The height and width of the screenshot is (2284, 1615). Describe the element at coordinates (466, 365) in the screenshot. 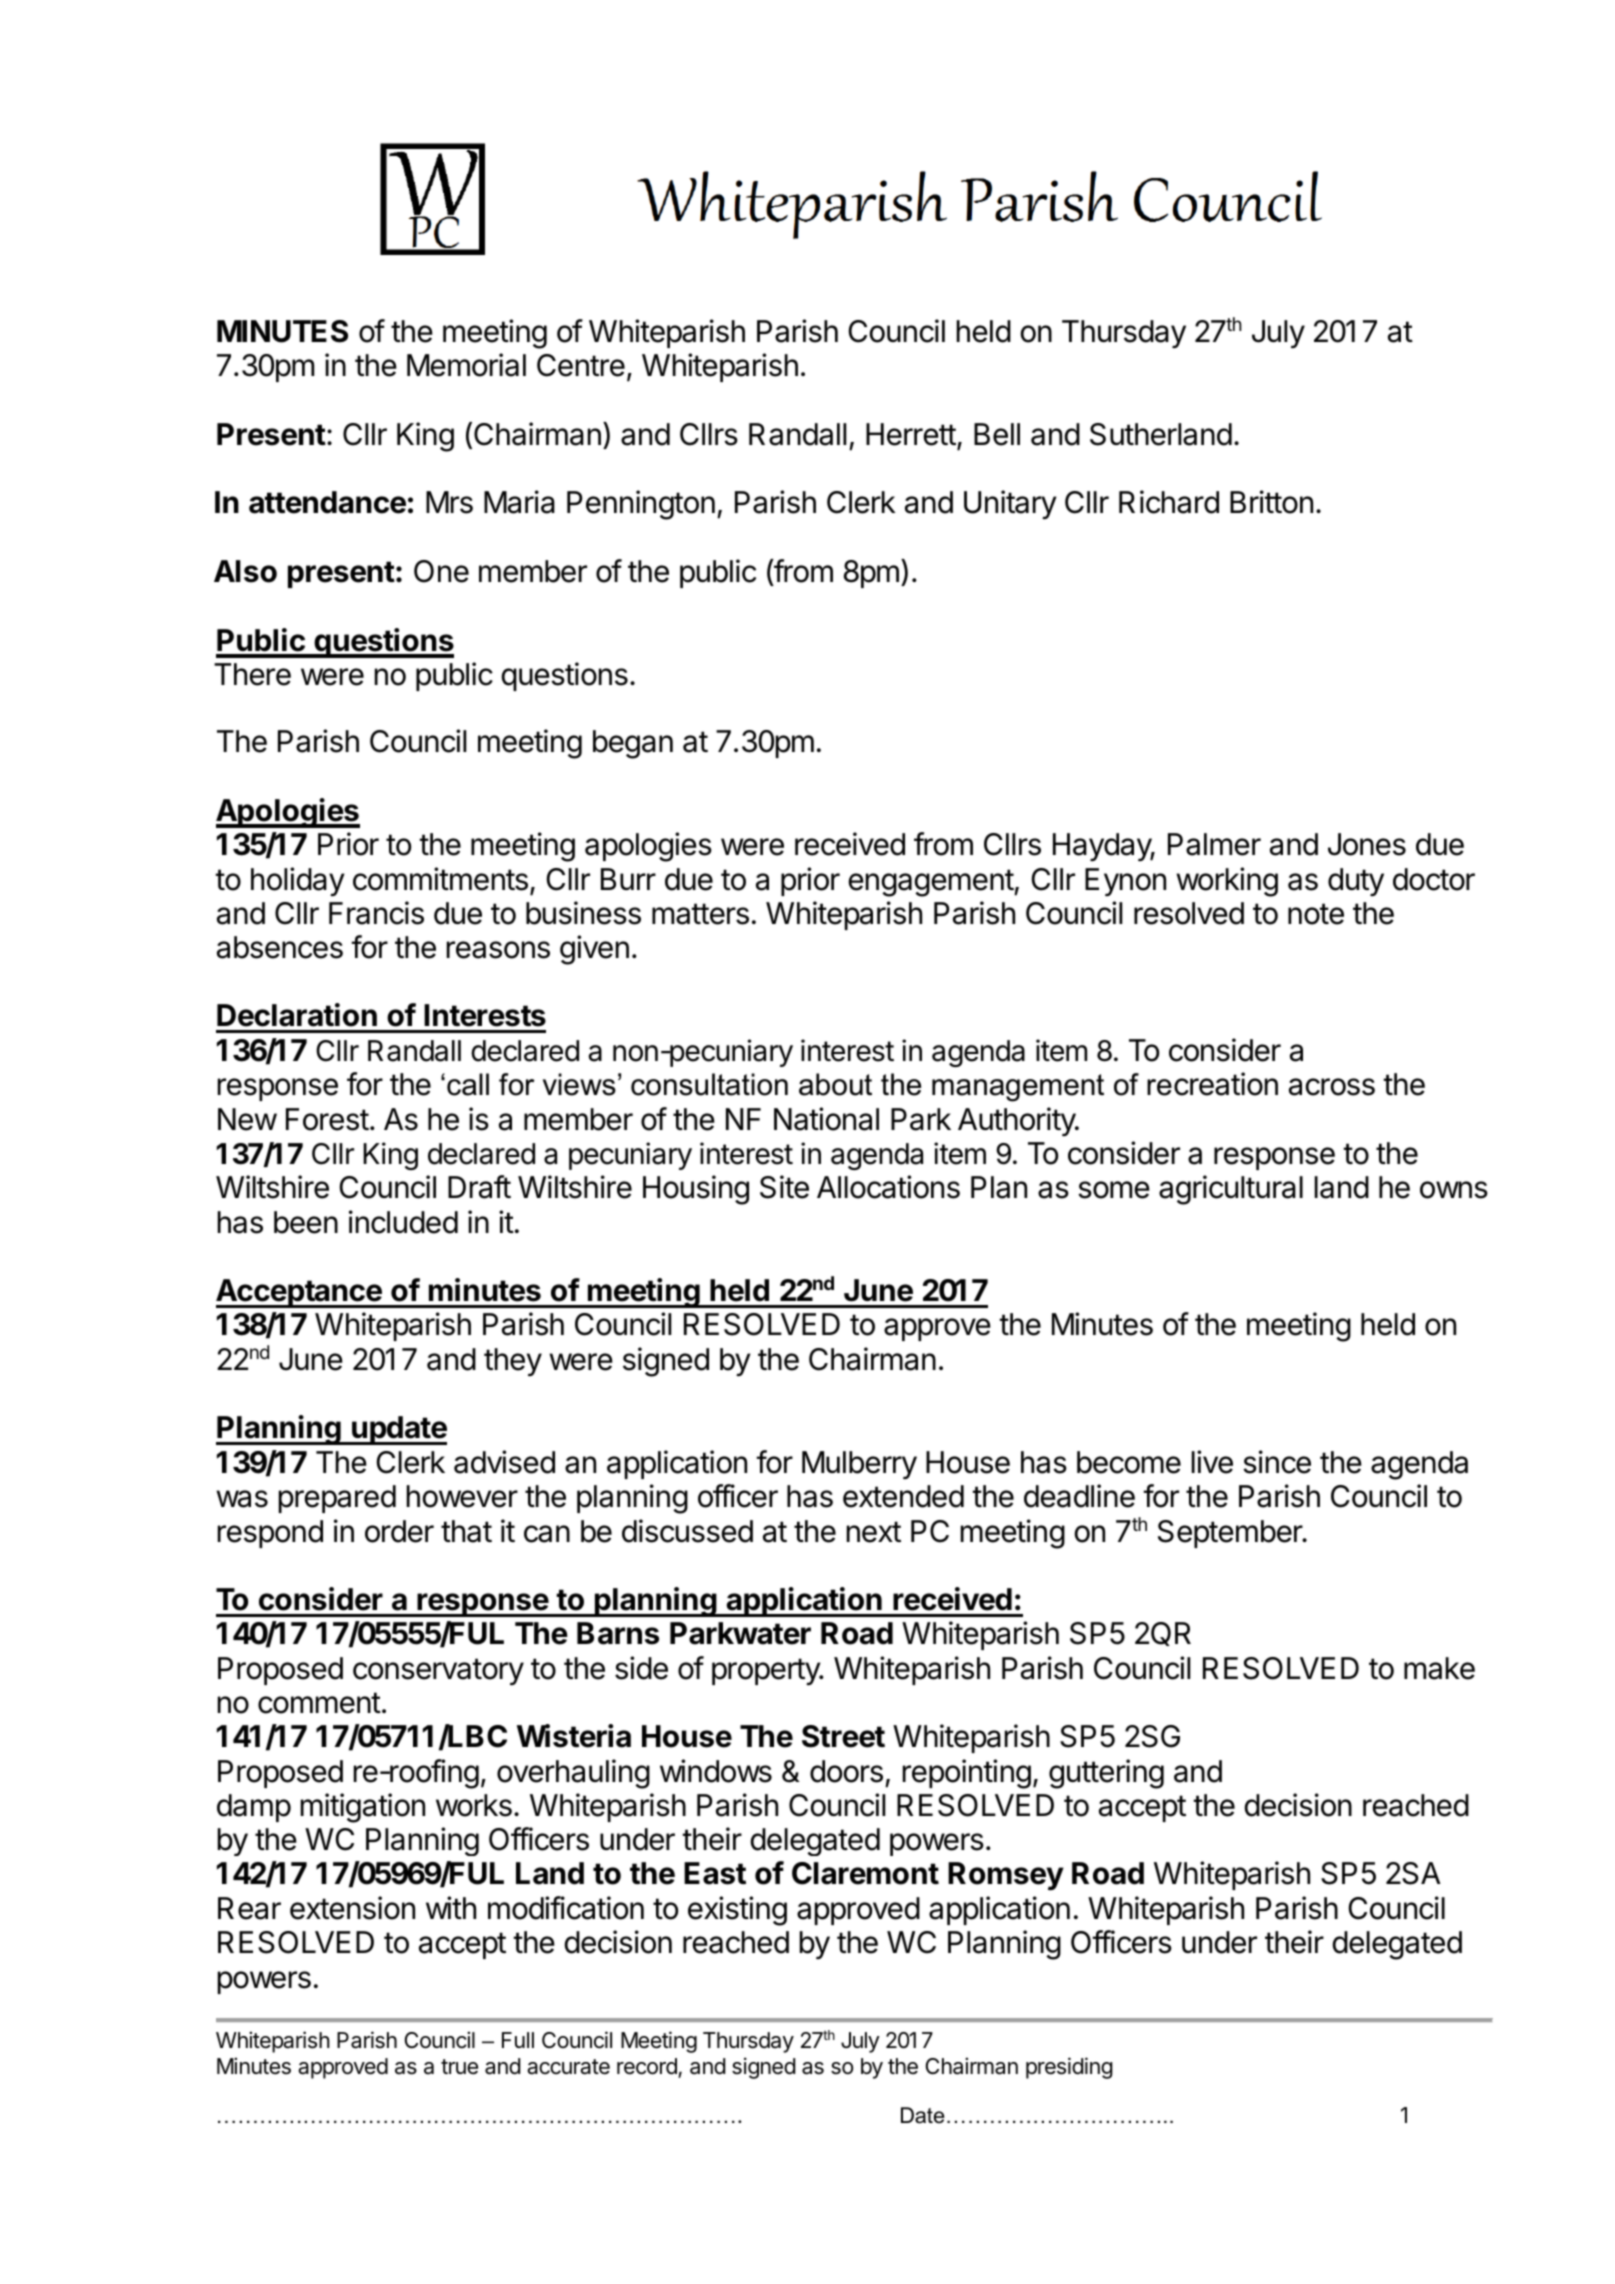

I see `Memorial` at that location.
